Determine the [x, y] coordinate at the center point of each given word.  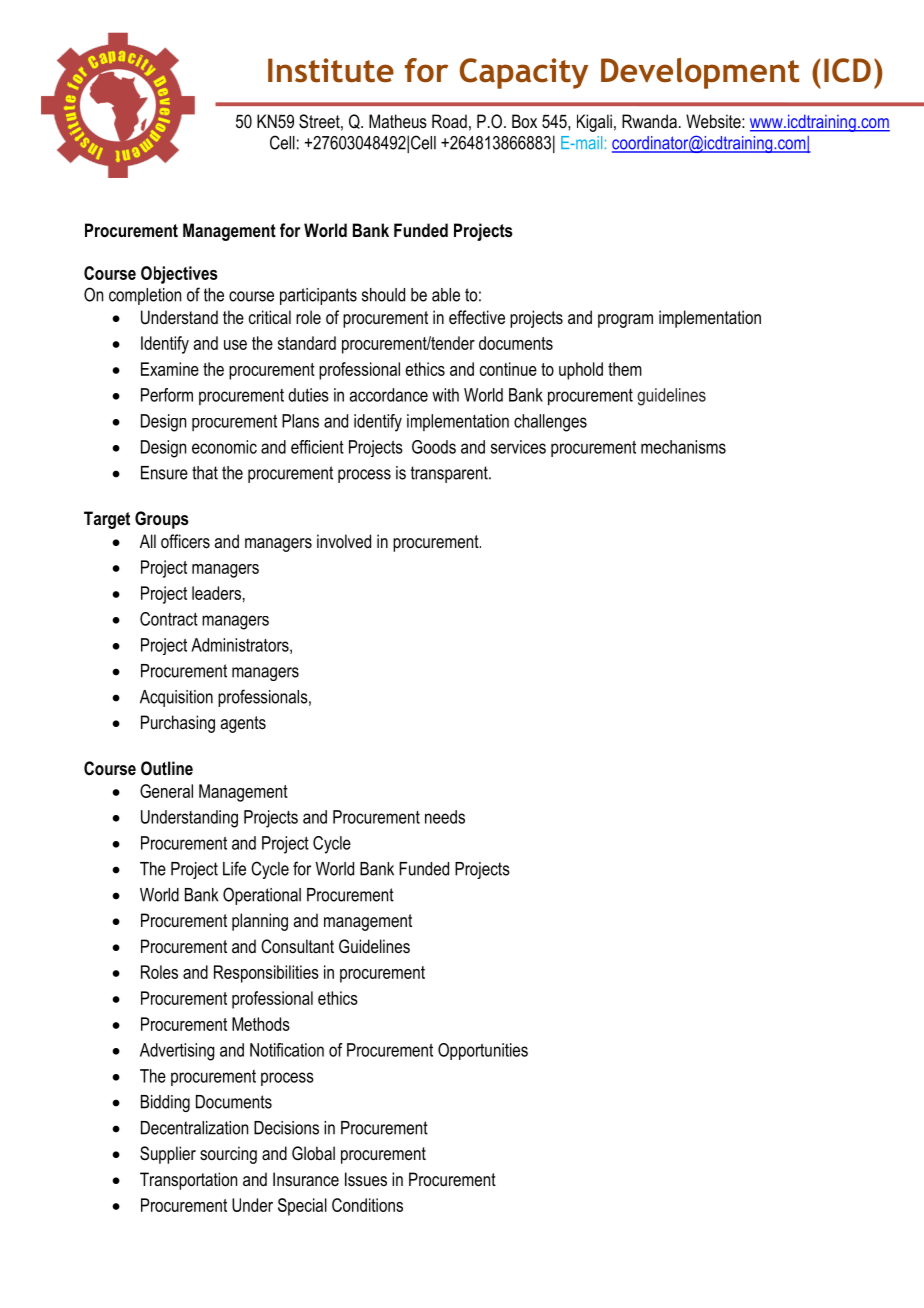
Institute [331, 70]
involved [344, 541]
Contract [169, 619]
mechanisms [683, 447]
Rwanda [649, 121]
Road [449, 121]
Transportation [188, 1181]
